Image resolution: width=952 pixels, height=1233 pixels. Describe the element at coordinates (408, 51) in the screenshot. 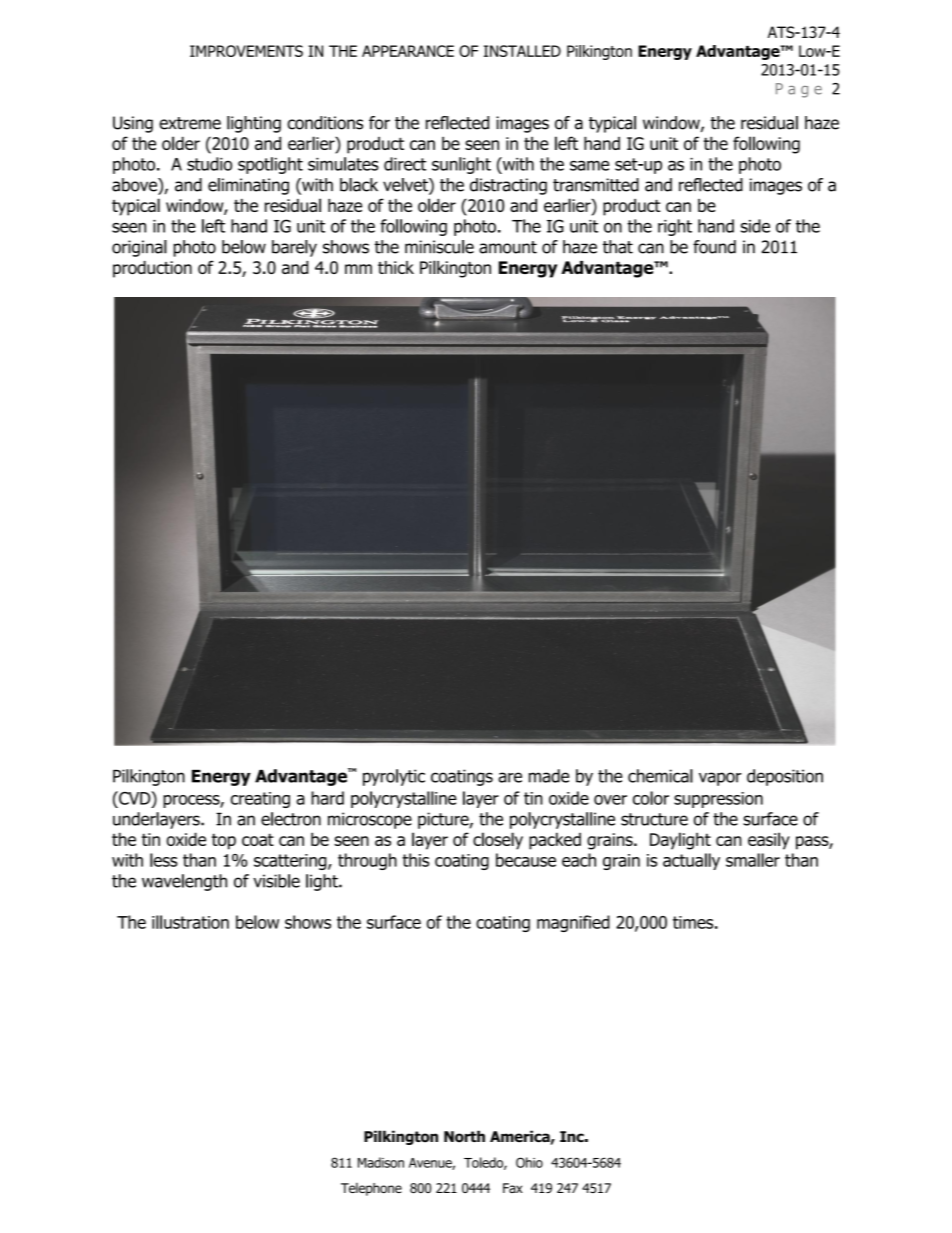

I see `APPEARANCE` at that location.
